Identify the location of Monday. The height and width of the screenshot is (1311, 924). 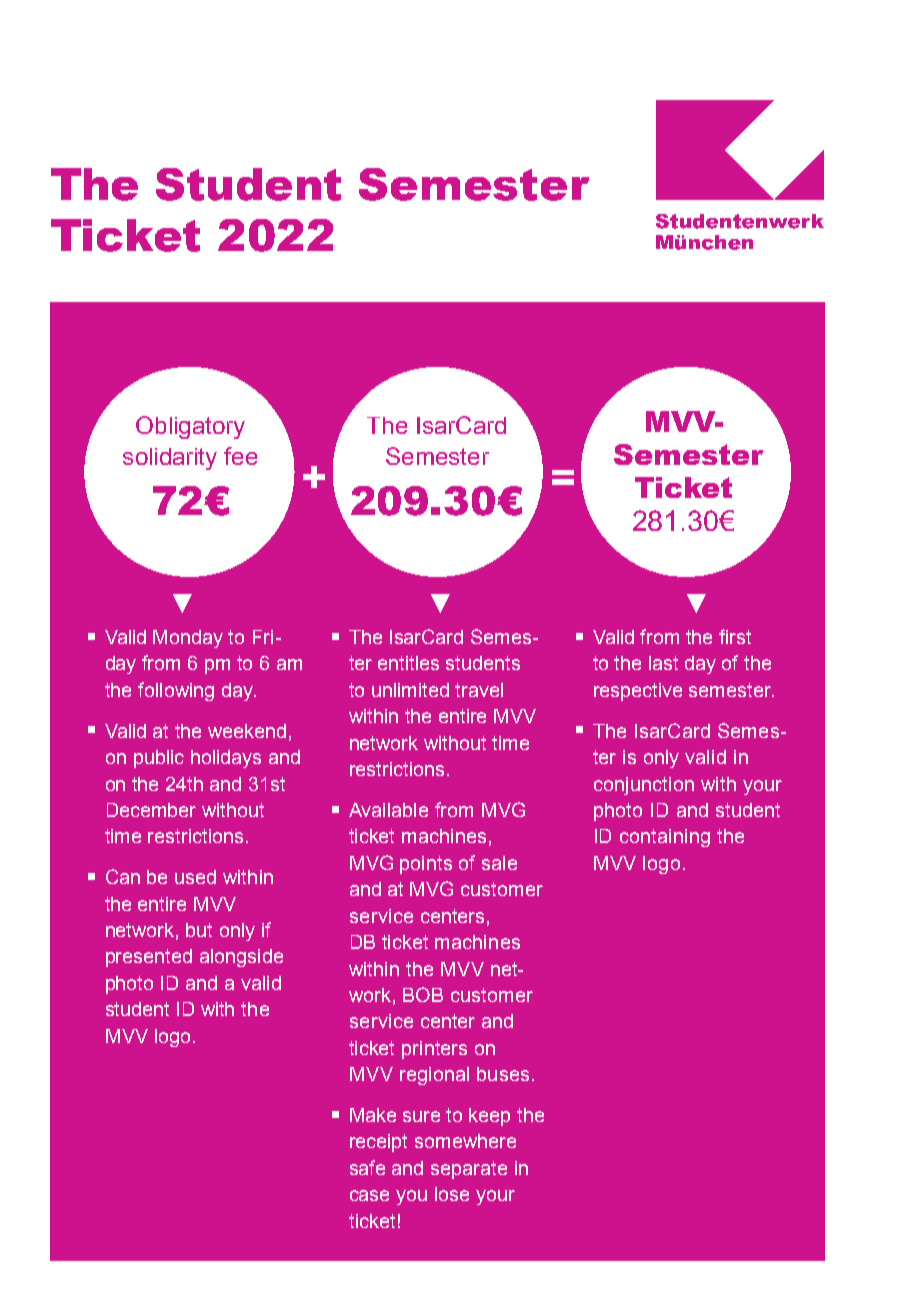
(188, 639).
